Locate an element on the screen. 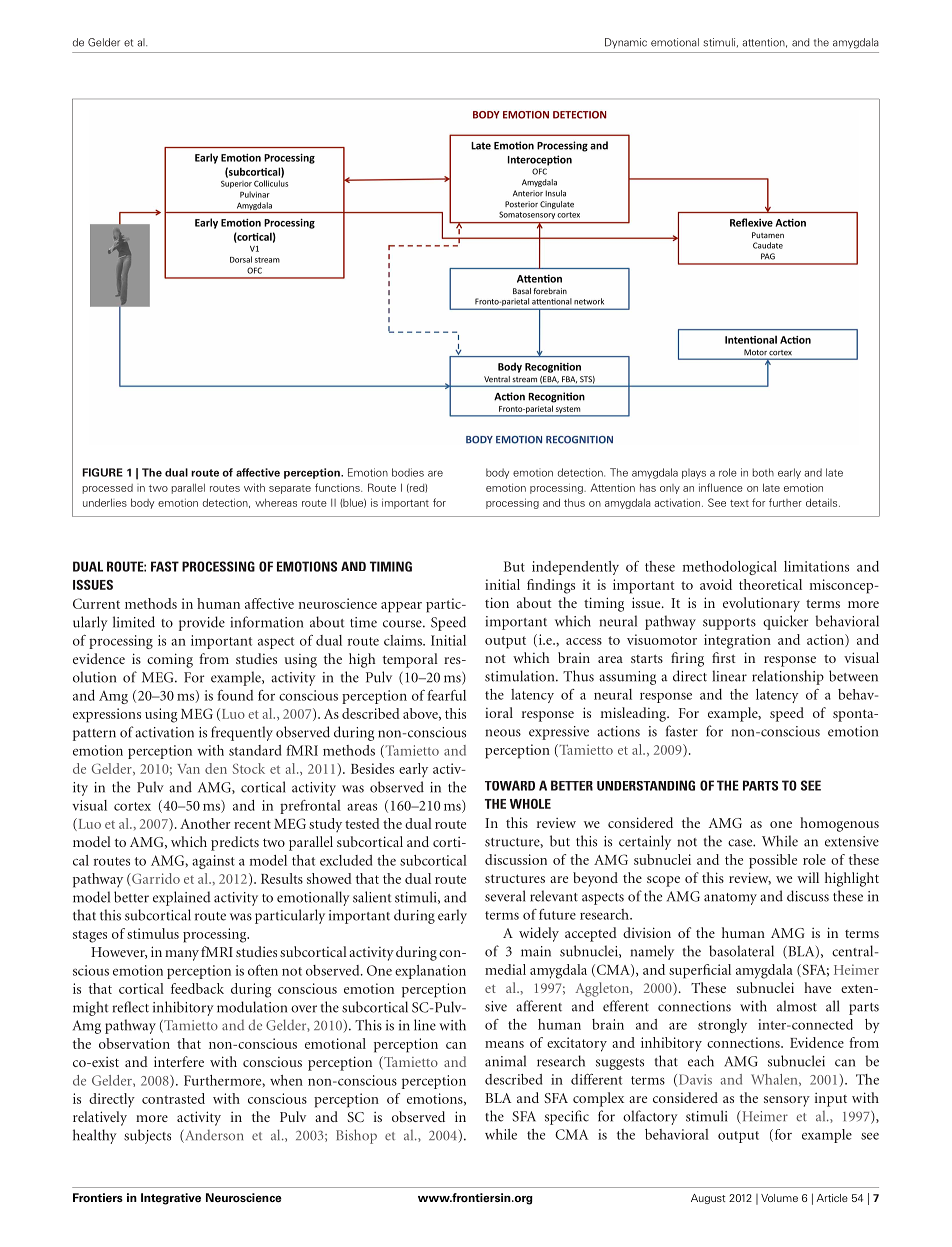 The image size is (952, 1247). Integrative is located at coordinates (171, 1199).
